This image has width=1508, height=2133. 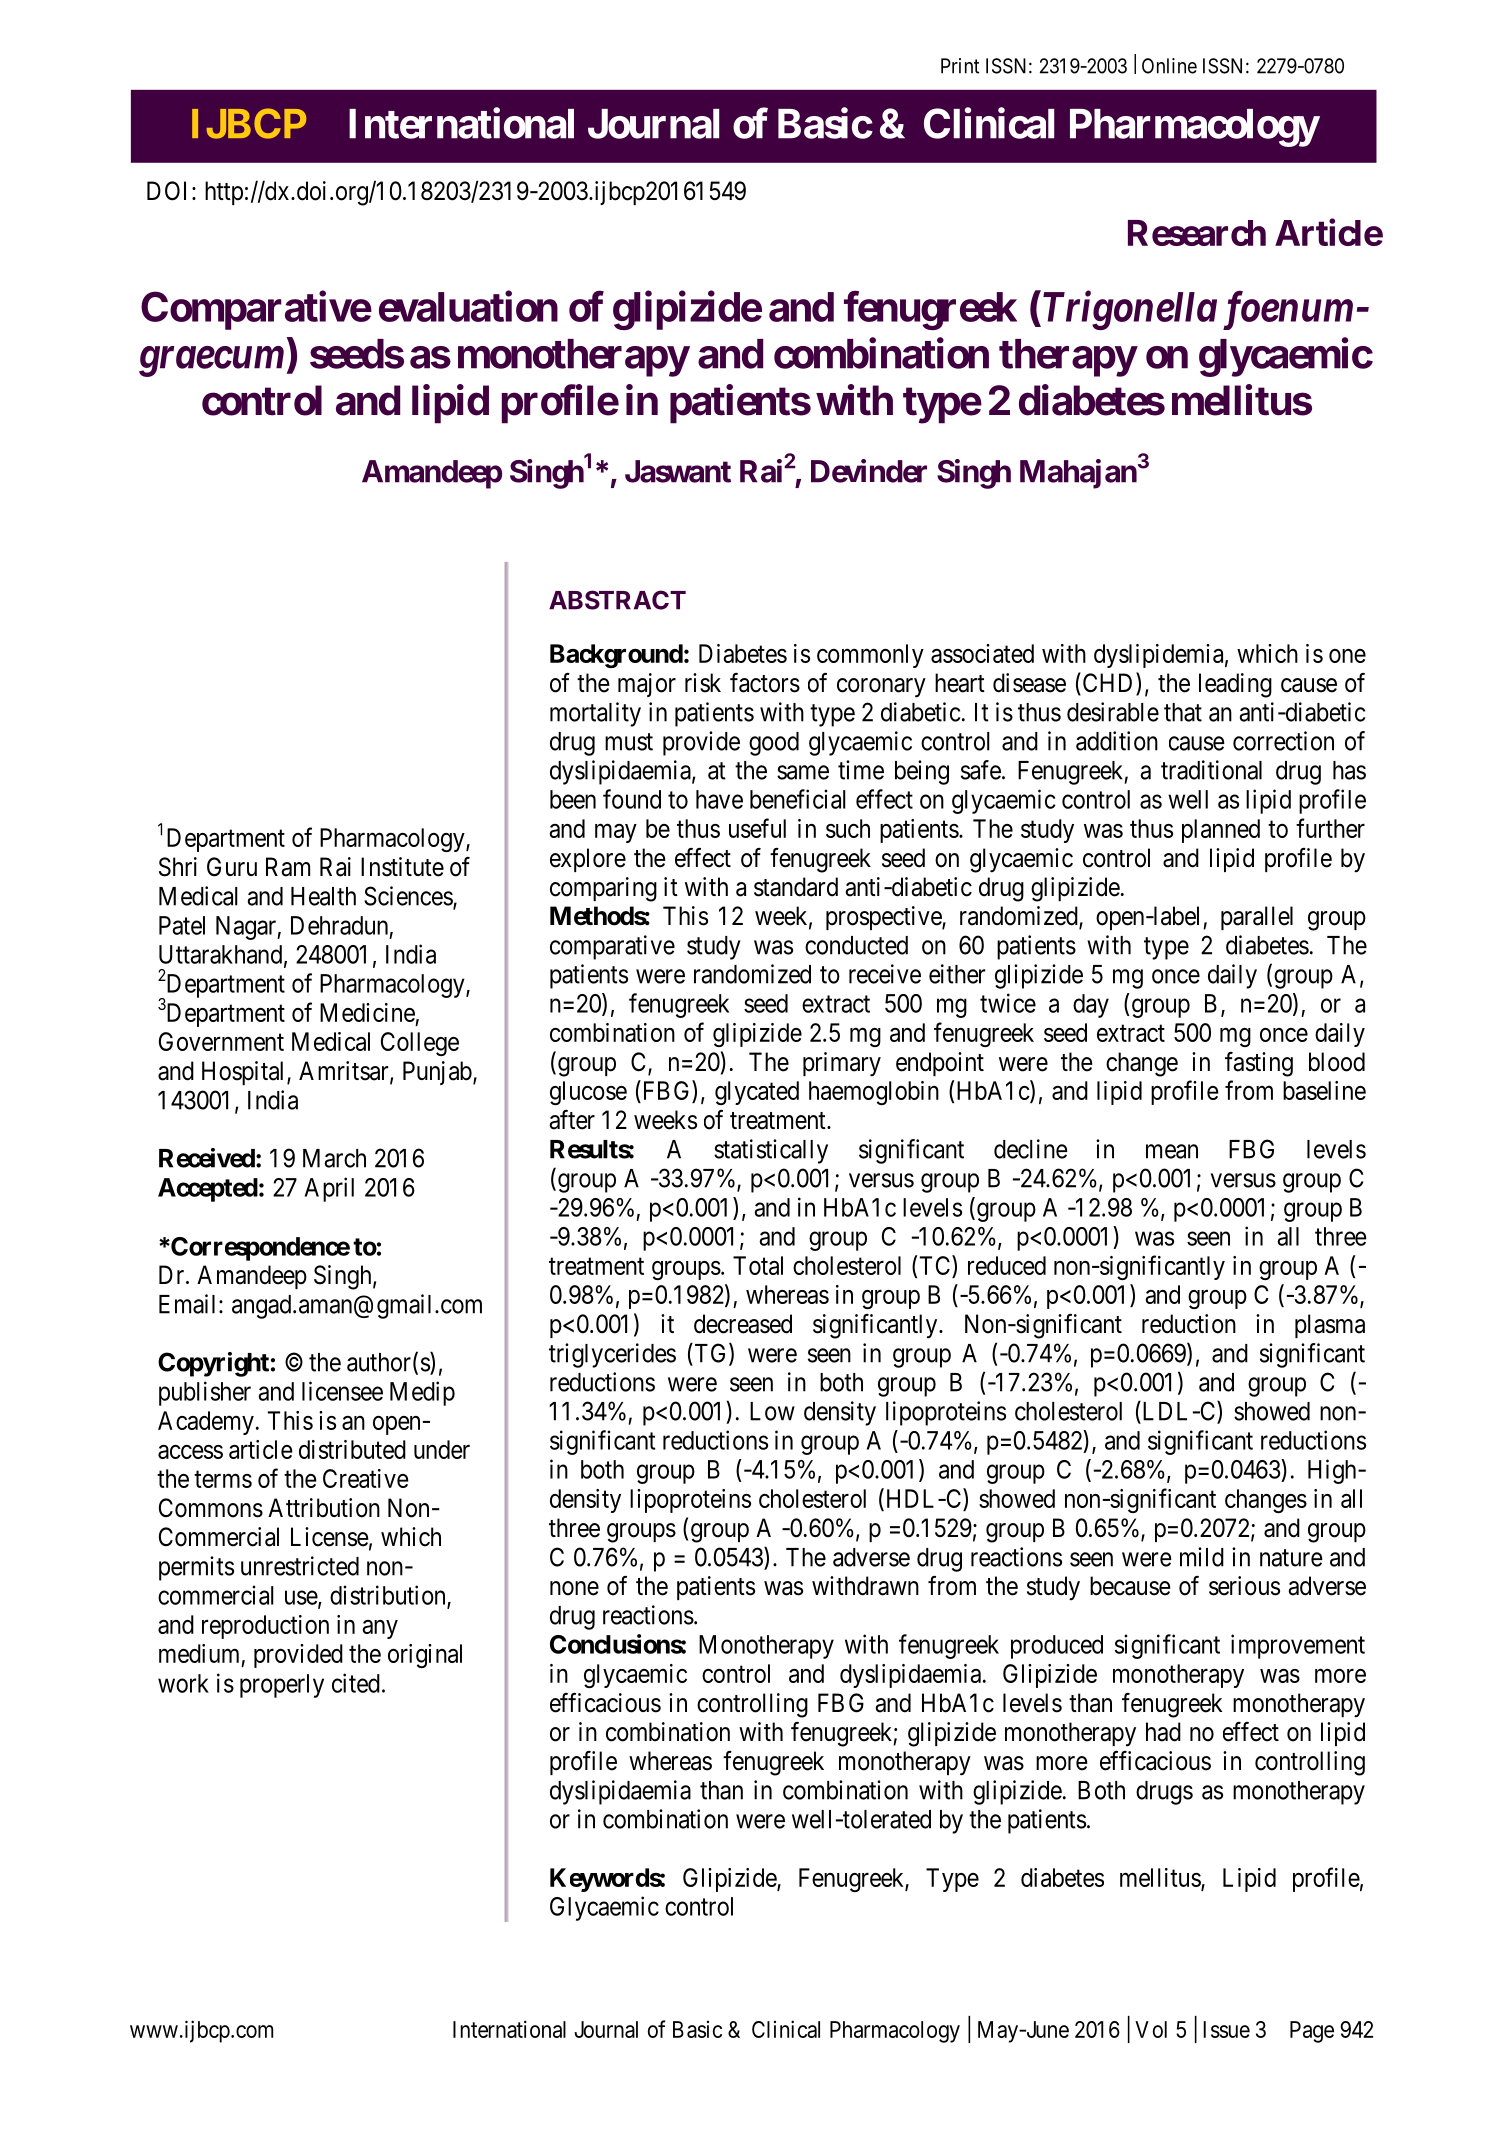 I want to click on fasting, so click(x=1259, y=1064).
